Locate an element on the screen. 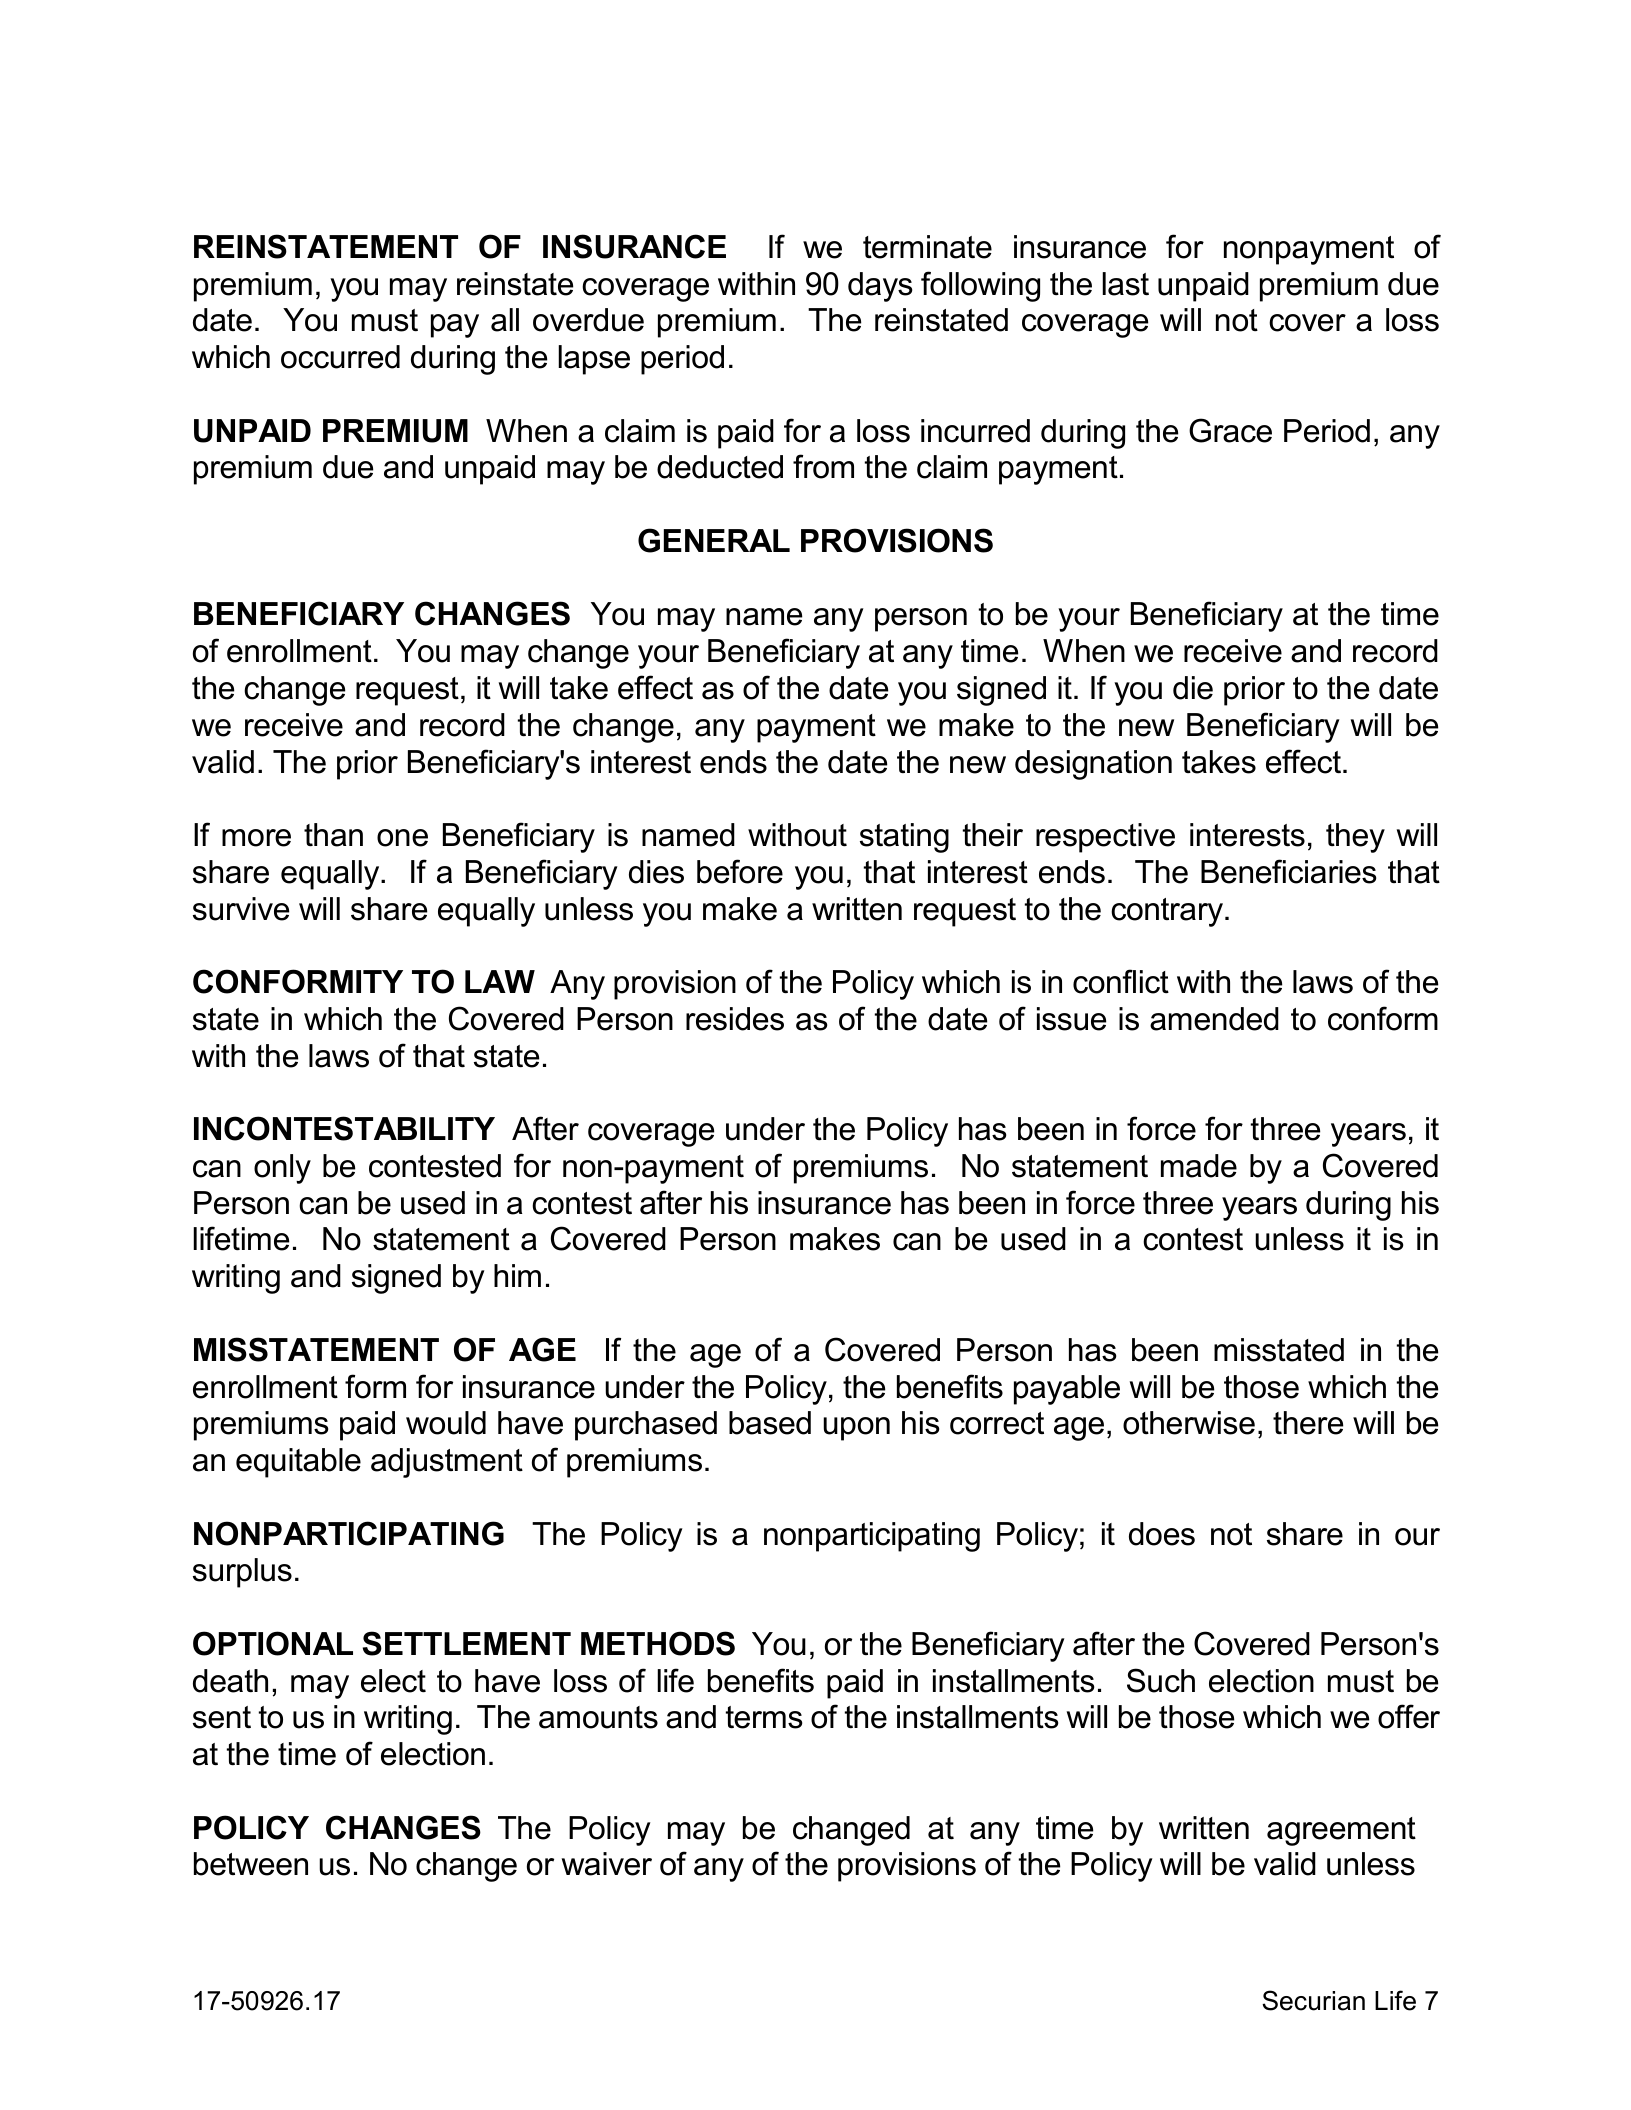 This screenshot has width=1631, height=2110. occurred is located at coordinates (340, 357).
